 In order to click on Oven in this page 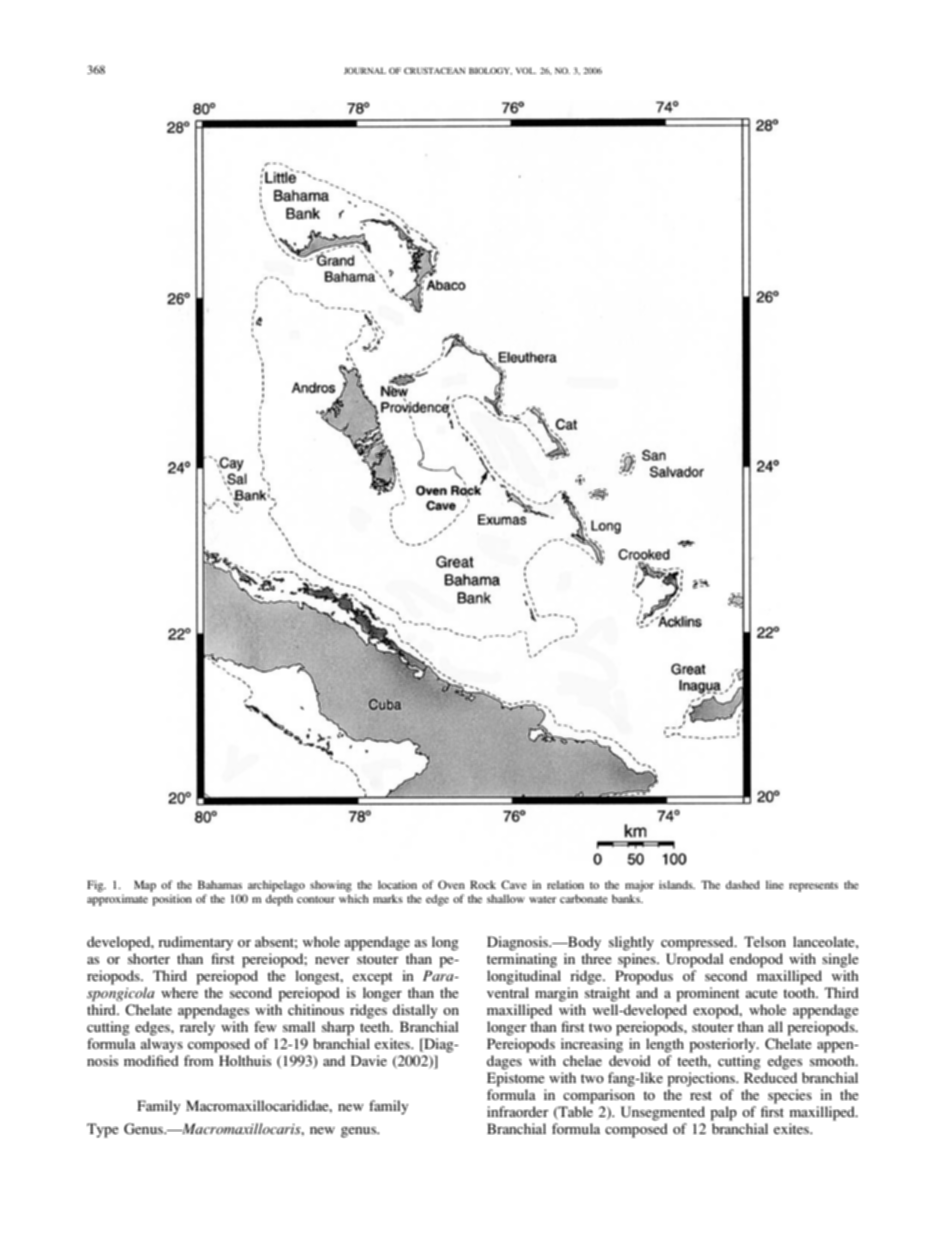, I will do `click(451, 884)`.
